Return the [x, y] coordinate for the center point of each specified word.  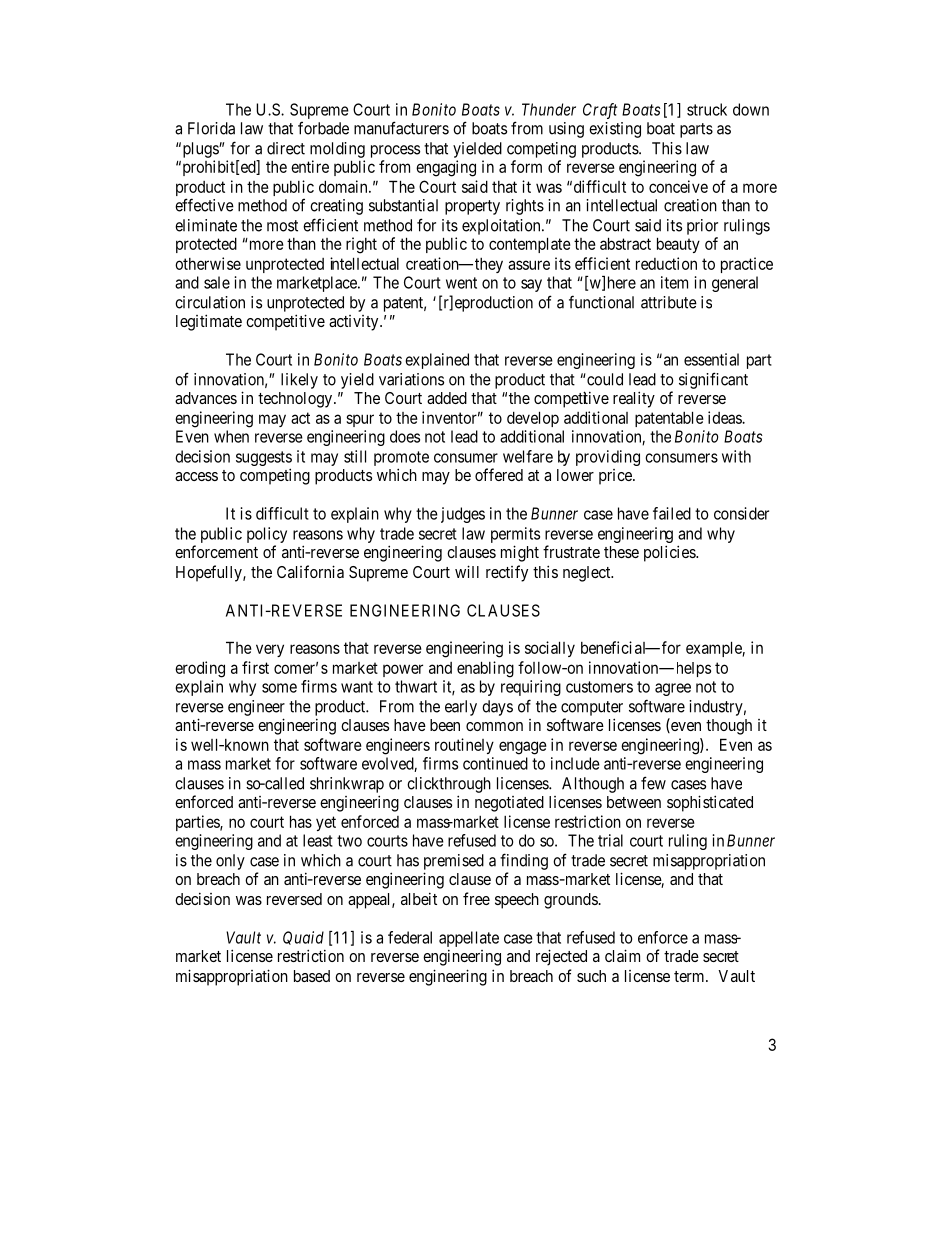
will [467, 571]
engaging [446, 168]
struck [707, 109]
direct [286, 148]
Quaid [303, 938]
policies [670, 553]
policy [267, 535]
